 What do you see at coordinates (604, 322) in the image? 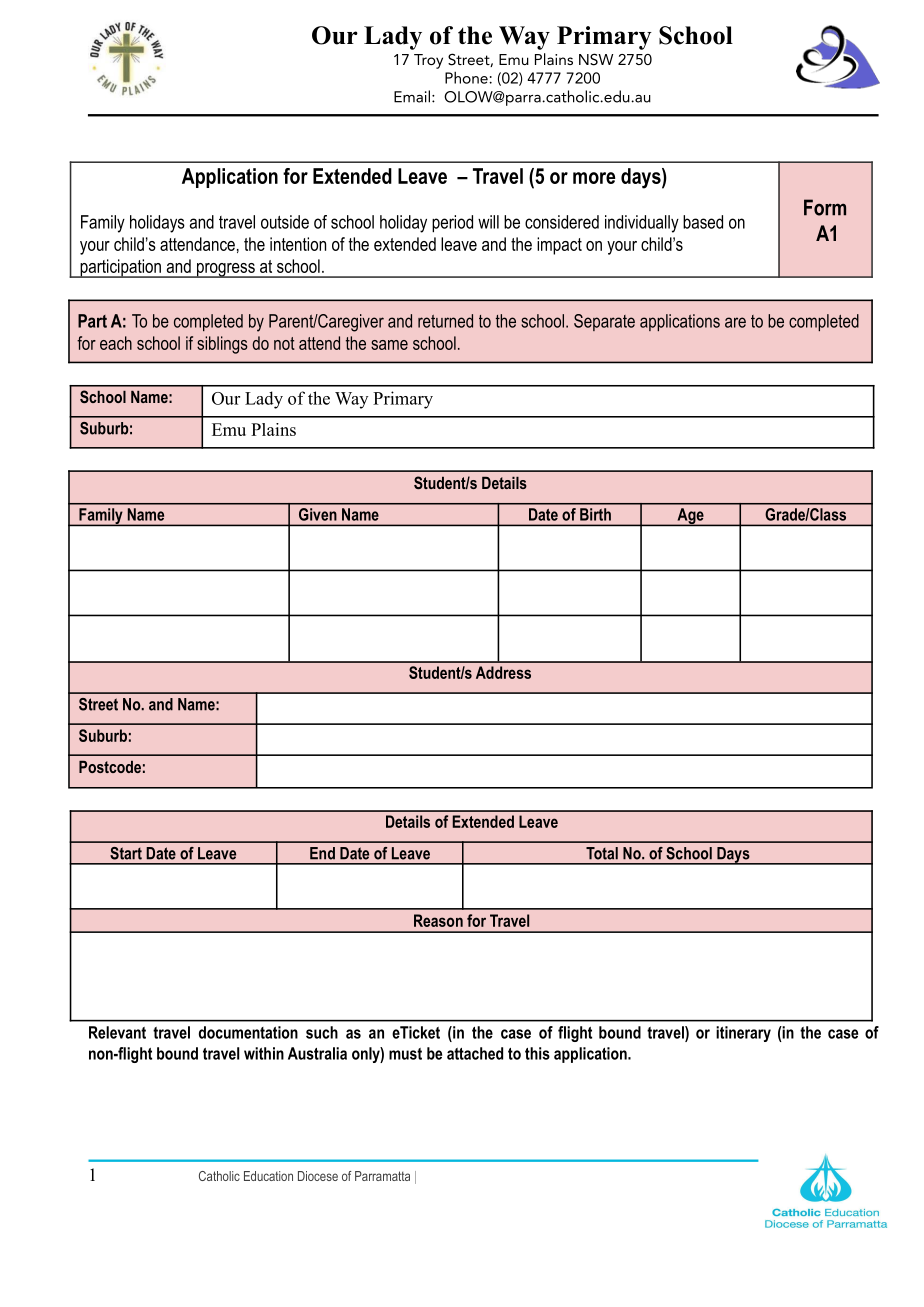
I see `Separate` at bounding box center [604, 322].
